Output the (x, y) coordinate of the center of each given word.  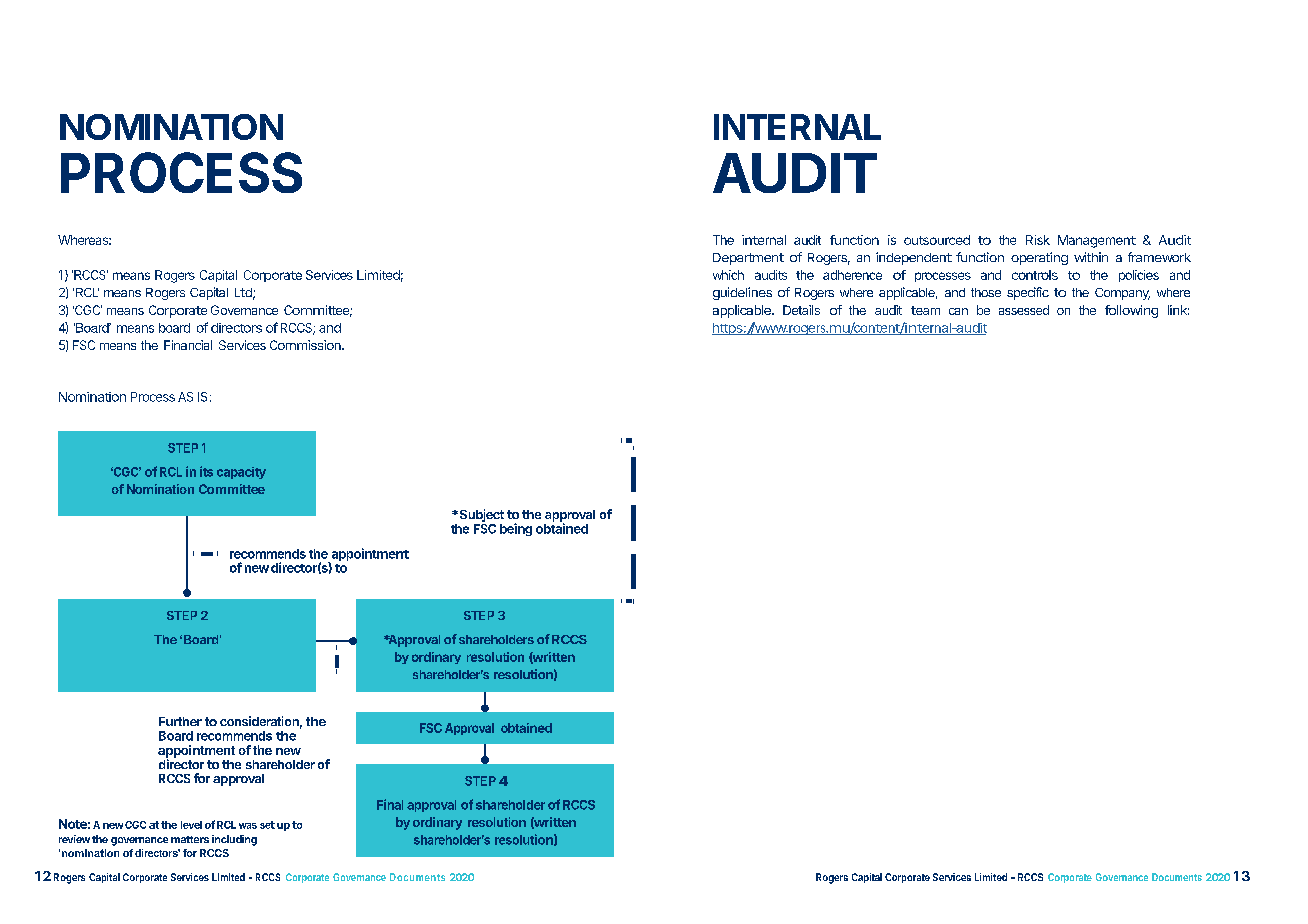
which (728, 275)
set (267, 825)
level (191, 825)
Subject (480, 517)
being (516, 529)
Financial (188, 345)
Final (390, 804)
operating (1039, 258)
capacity (241, 473)
